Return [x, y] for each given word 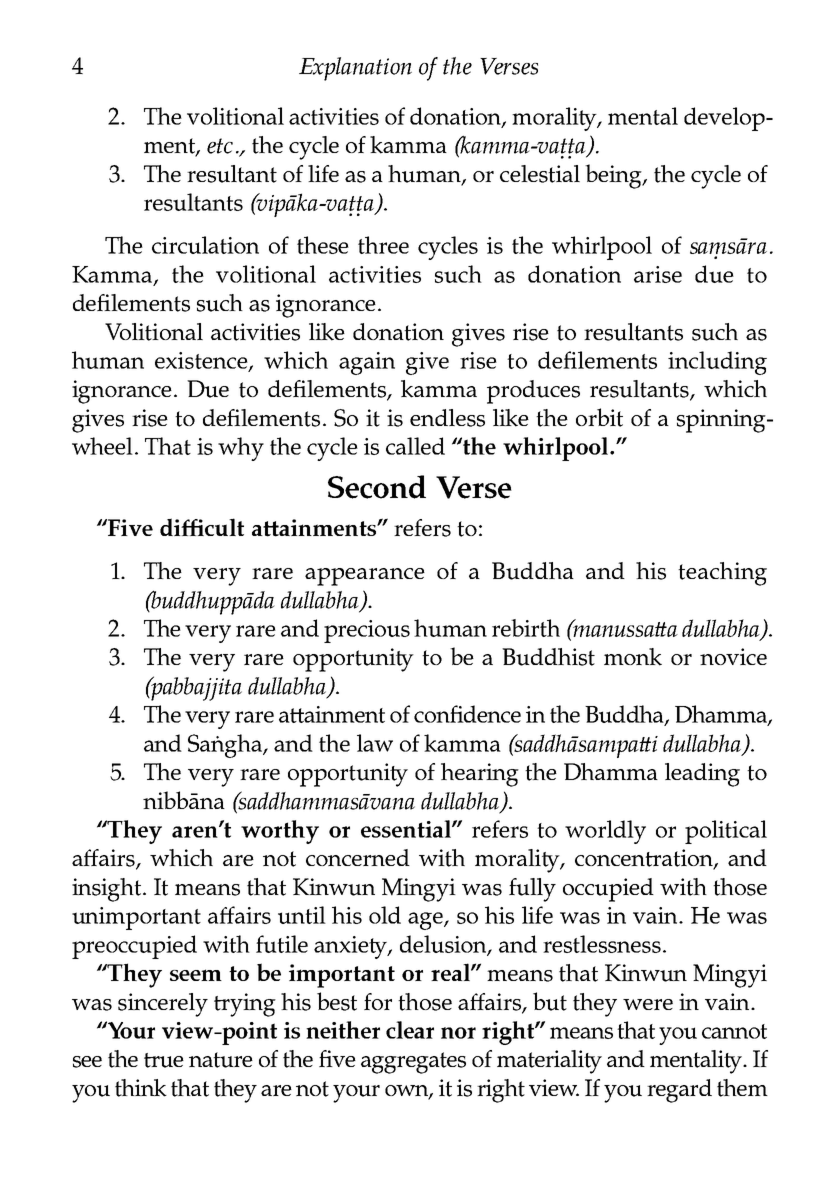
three [383, 245]
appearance [365, 577]
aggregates [413, 1063]
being [614, 176]
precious [367, 631]
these [323, 245]
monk [633, 657]
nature [221, 1060]
